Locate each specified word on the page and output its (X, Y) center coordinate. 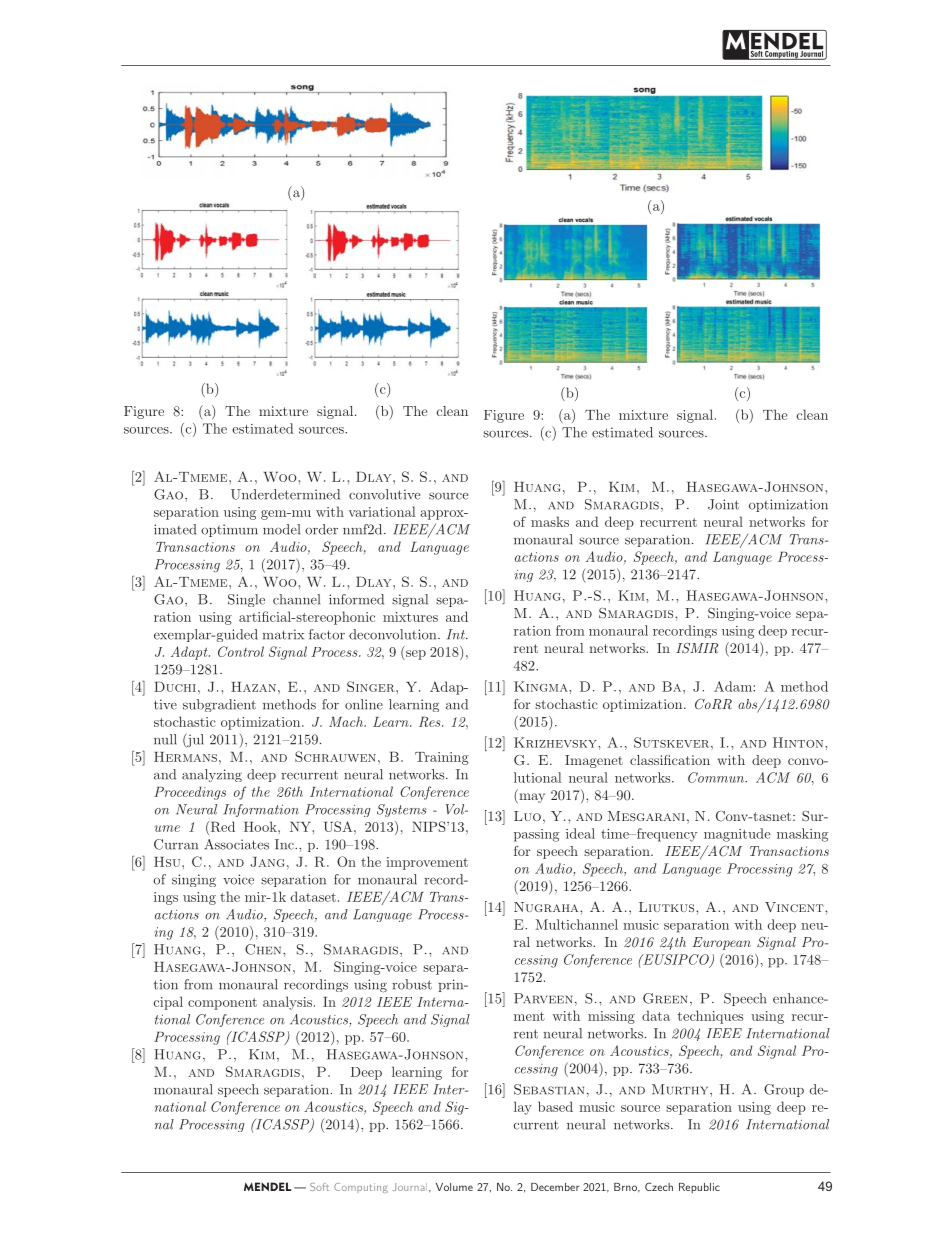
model (281, 529)
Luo (527, 816)
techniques (710, 1017)
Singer (372, 686)
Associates (236, 844)
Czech (659, 1186)
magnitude (737, 835)
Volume (454, 1187)
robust (412, 984)
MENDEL (267, 1186)
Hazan (253, 687)
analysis (287, 1003)
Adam (734, 686)
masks (550, 521)
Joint (723, 504)
